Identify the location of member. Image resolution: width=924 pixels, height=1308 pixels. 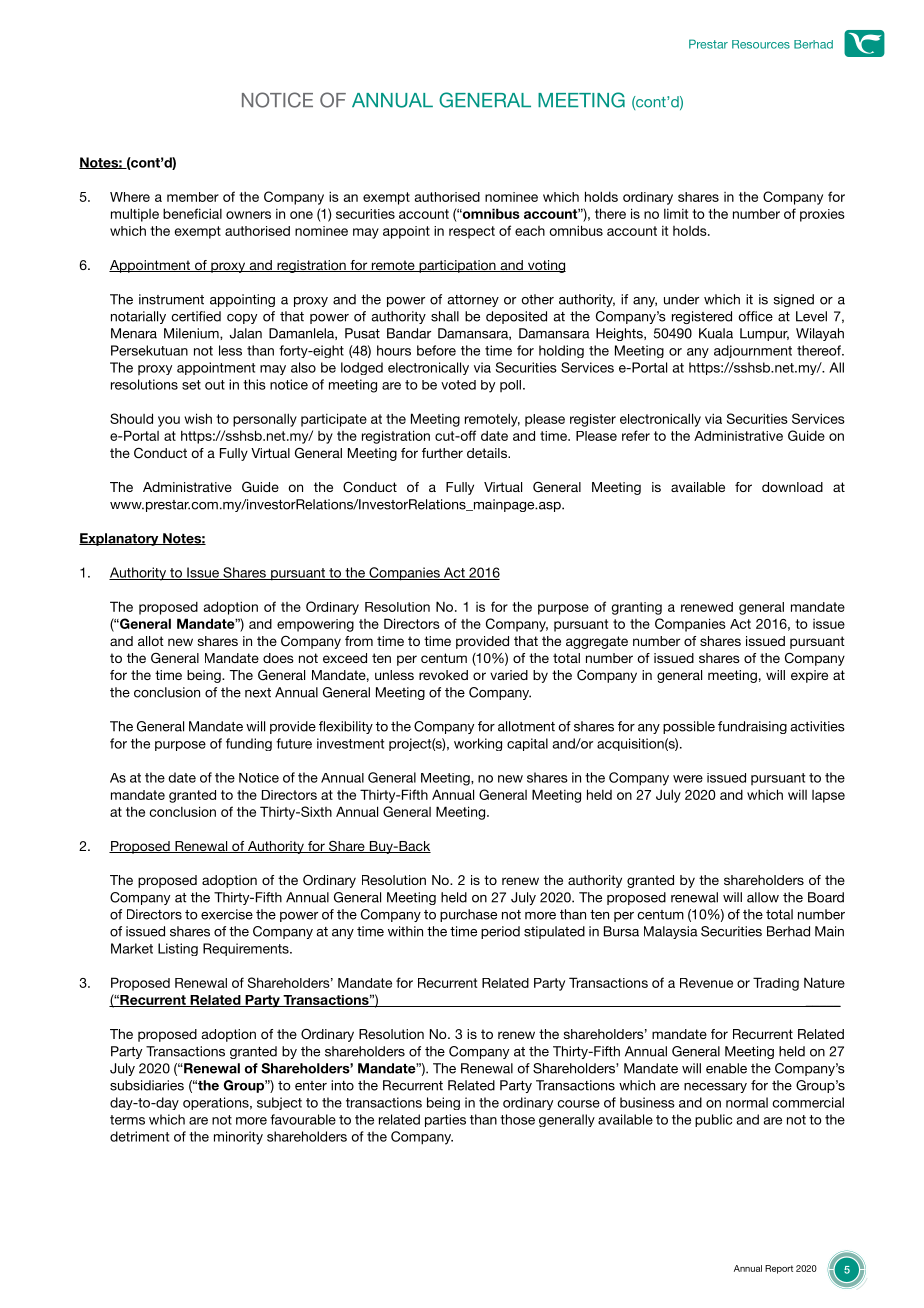
(193, 197).
